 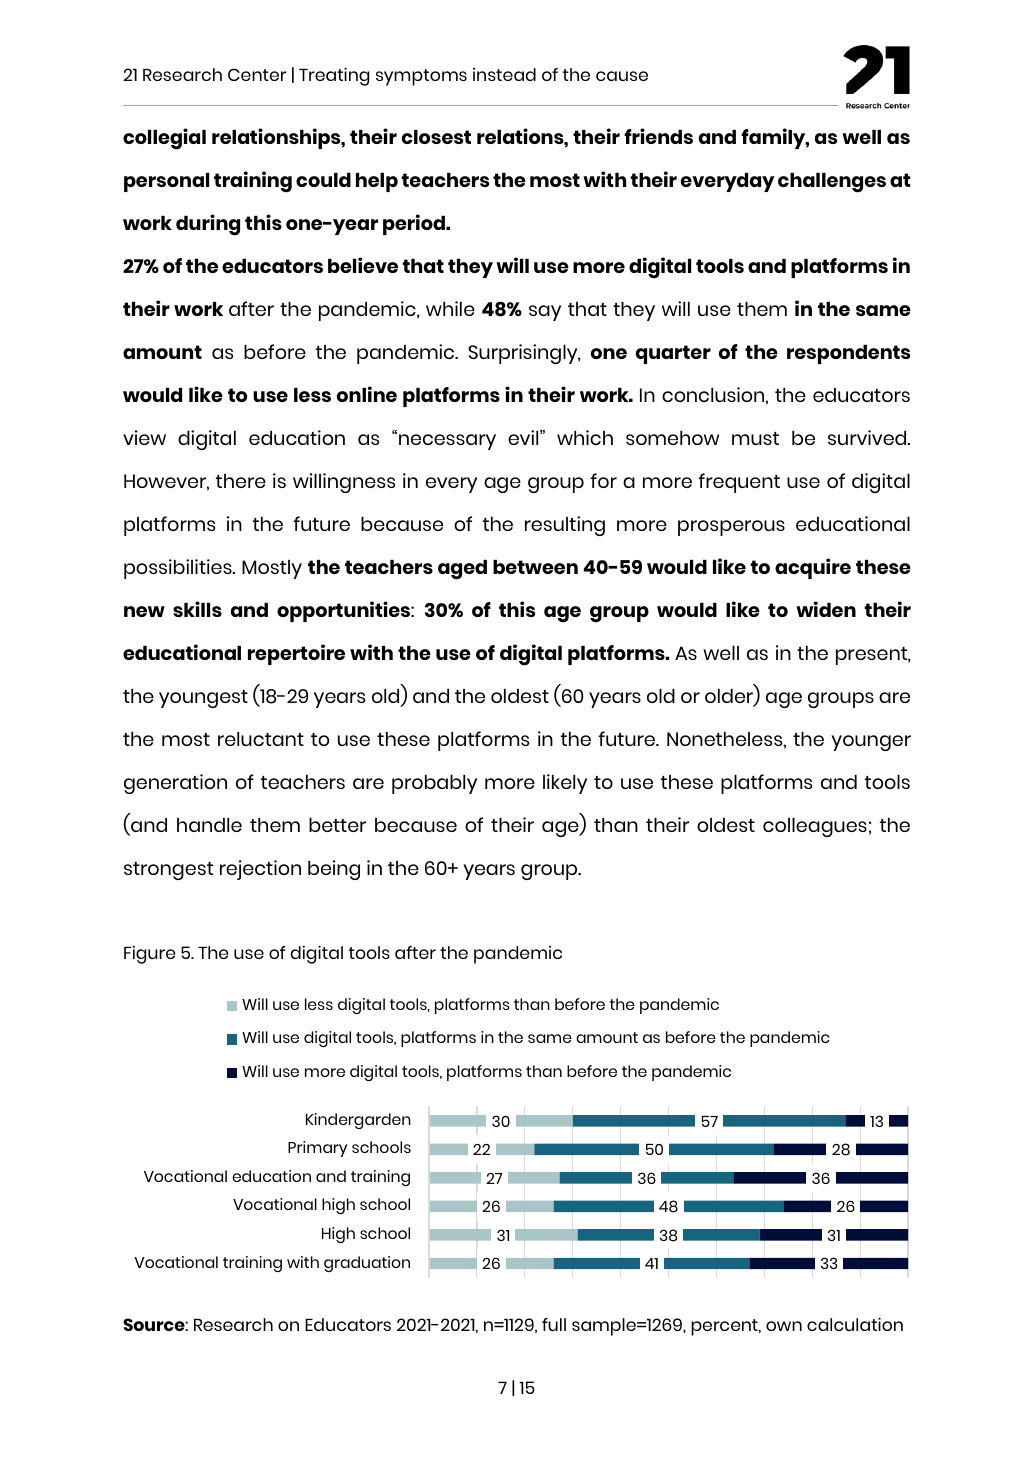 I want to click on graduation, so click(x=367, y=1264).
